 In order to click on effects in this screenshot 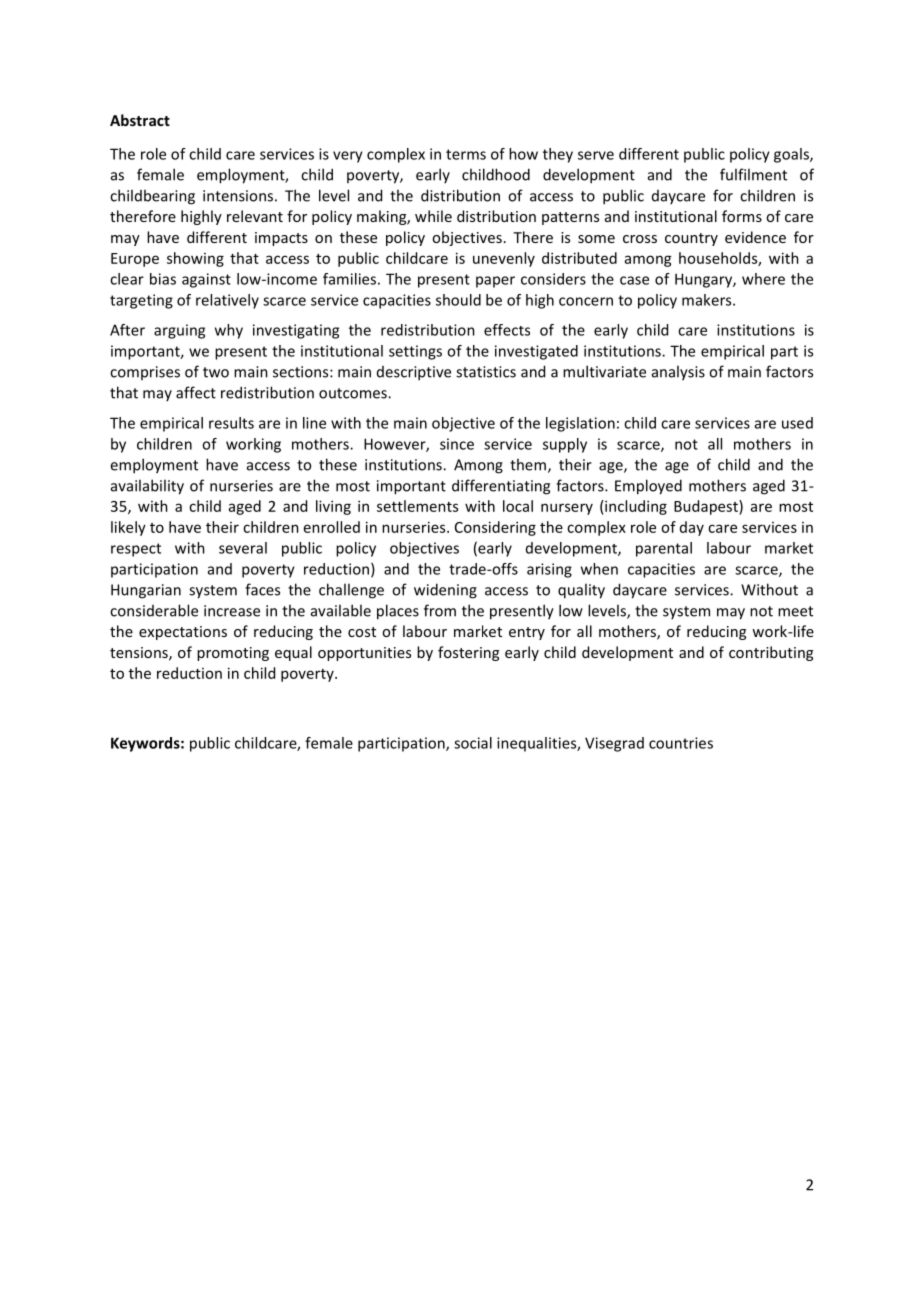, I will do `click(507, 330)`.
